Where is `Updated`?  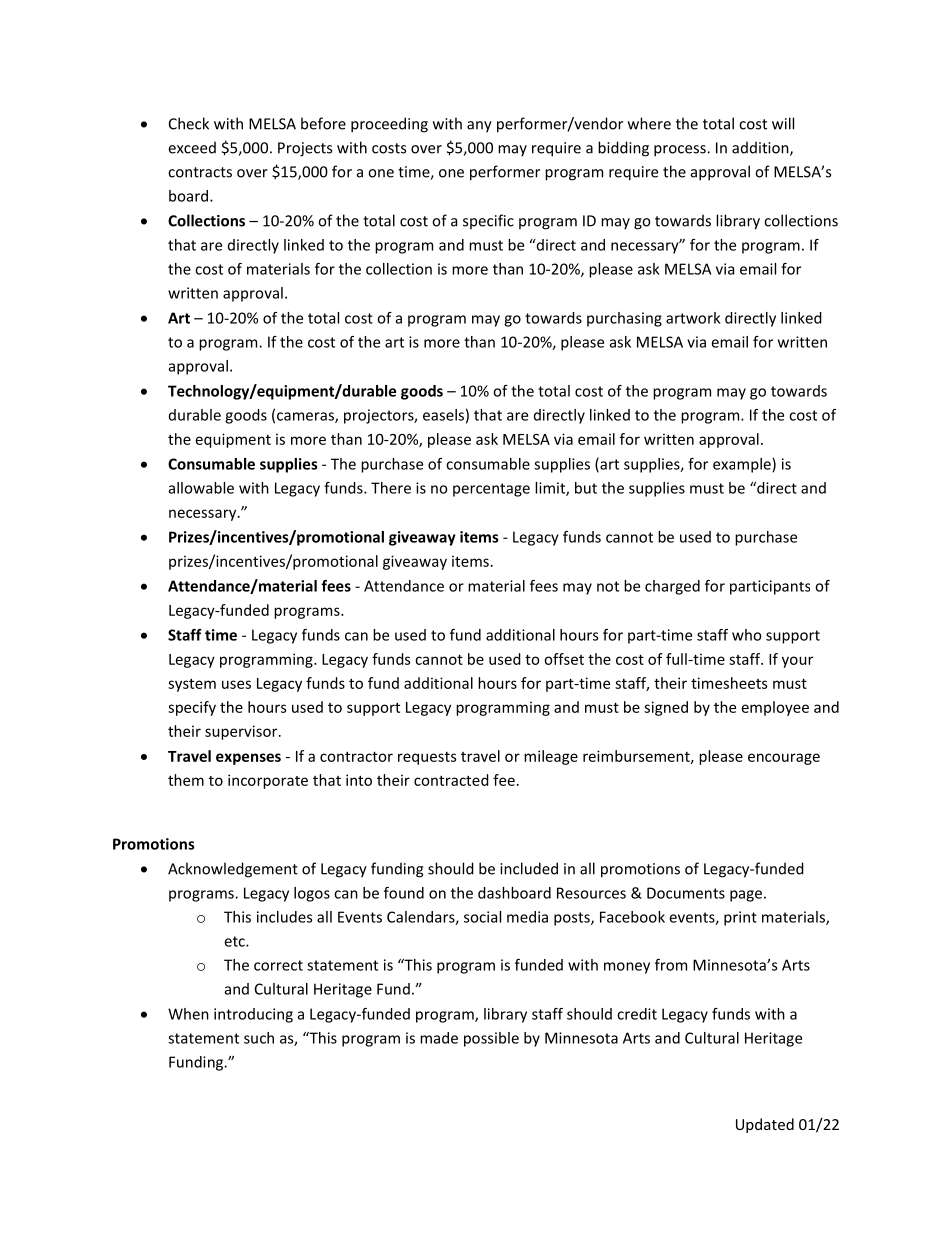
Updated is located at coordinates (765, 1125).
